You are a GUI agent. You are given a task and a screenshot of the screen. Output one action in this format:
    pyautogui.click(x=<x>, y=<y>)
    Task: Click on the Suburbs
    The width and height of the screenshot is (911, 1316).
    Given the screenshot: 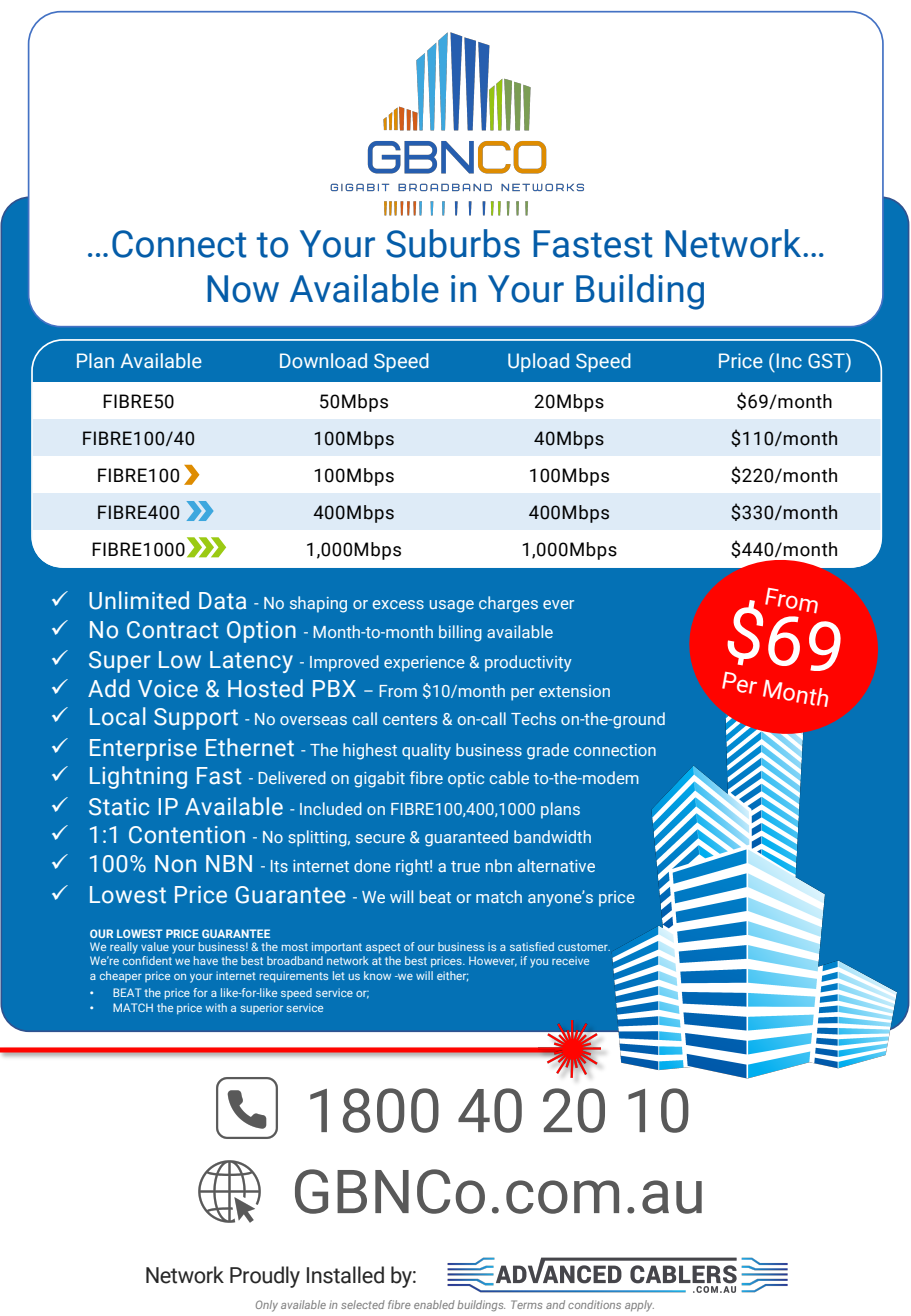 What is the action you would take?
    pyautogui.click(x=453, y=243)
